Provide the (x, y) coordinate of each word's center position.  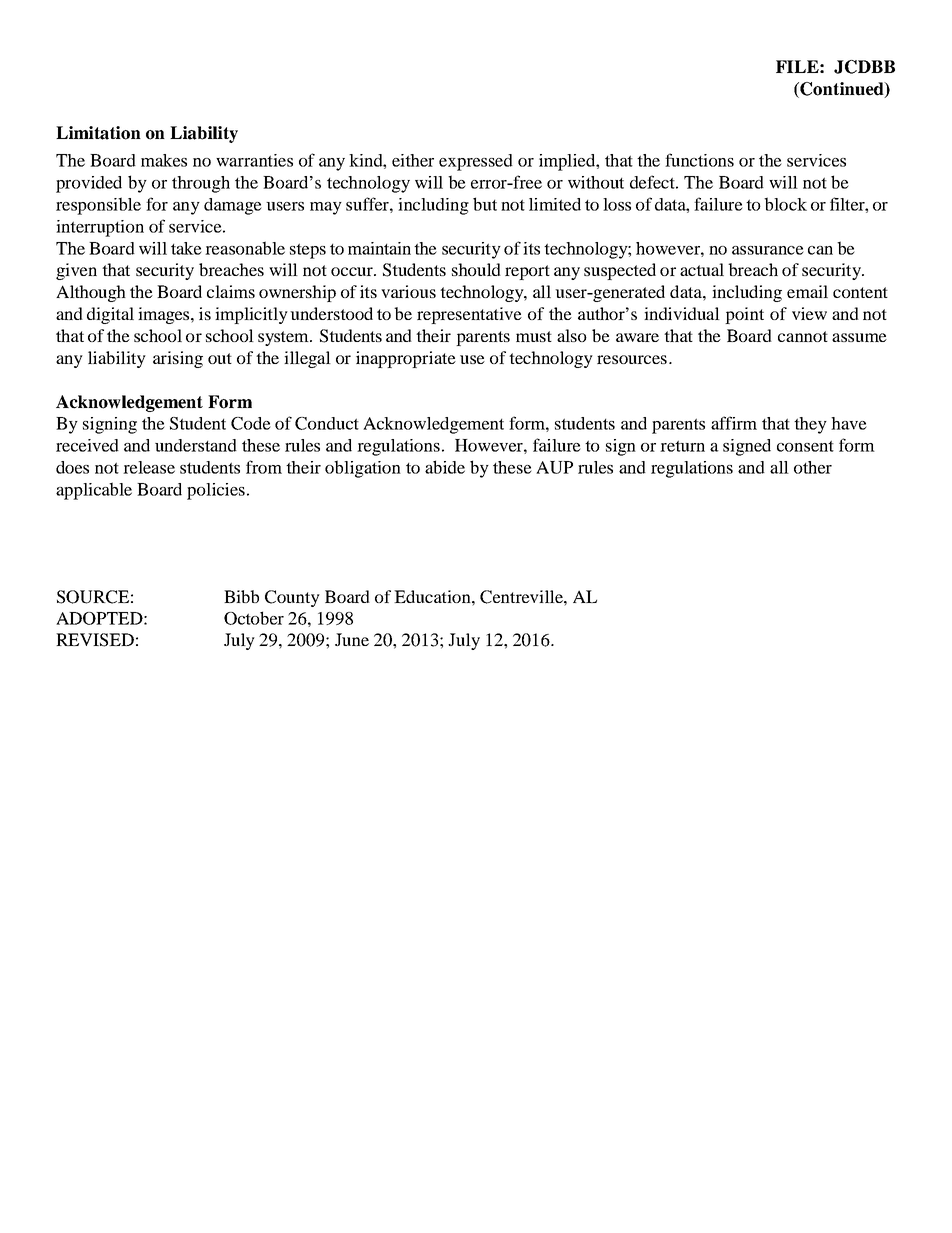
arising (178, 359)
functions (699, 160)
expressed (476, 162)
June (352, 639)
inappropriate (406, 359)
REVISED (95, 640)
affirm (734, 423)
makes (164, 160)
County (292, 598)
